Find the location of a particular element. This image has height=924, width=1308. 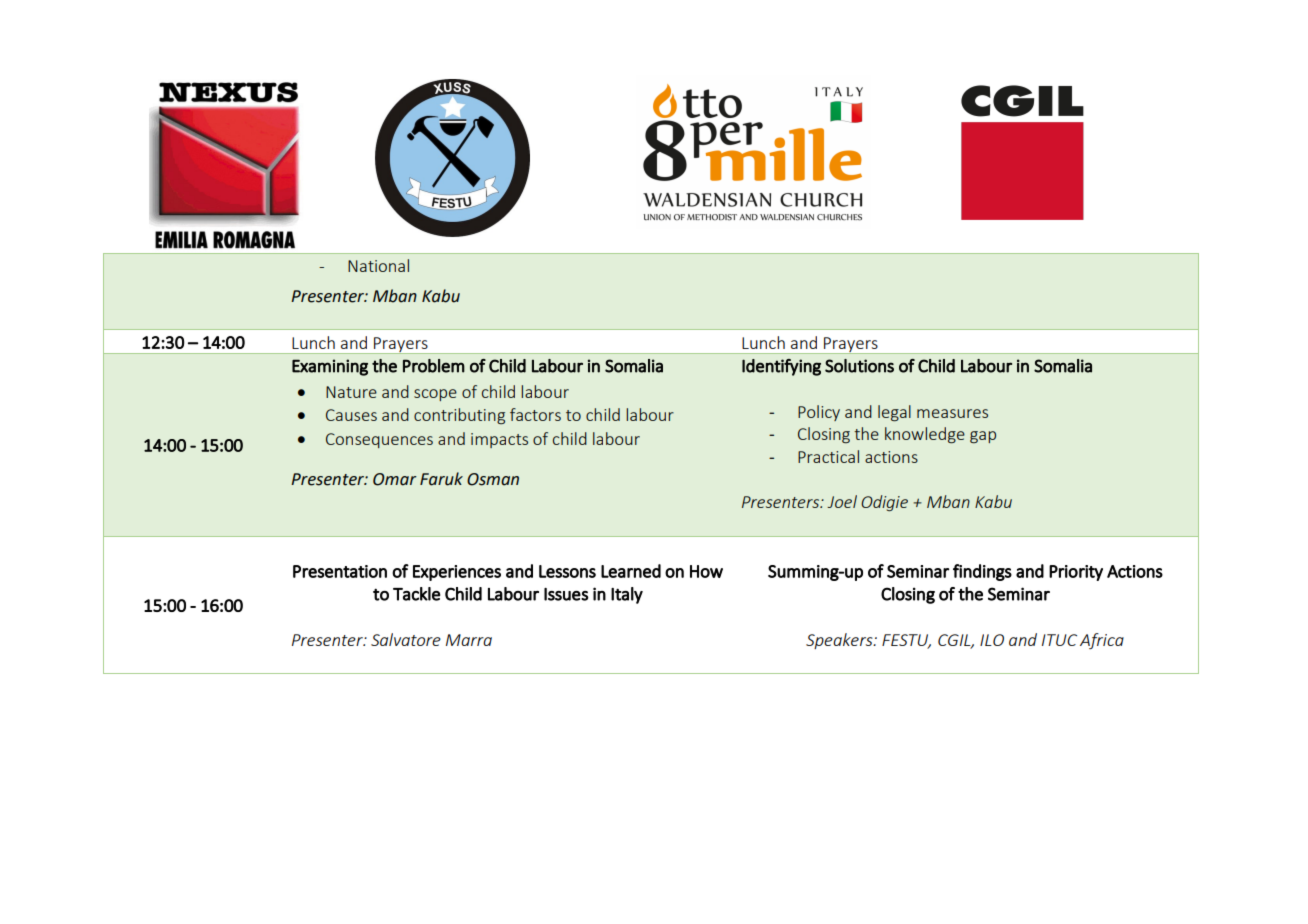

Solutions is located at coordinates (859, 366).
